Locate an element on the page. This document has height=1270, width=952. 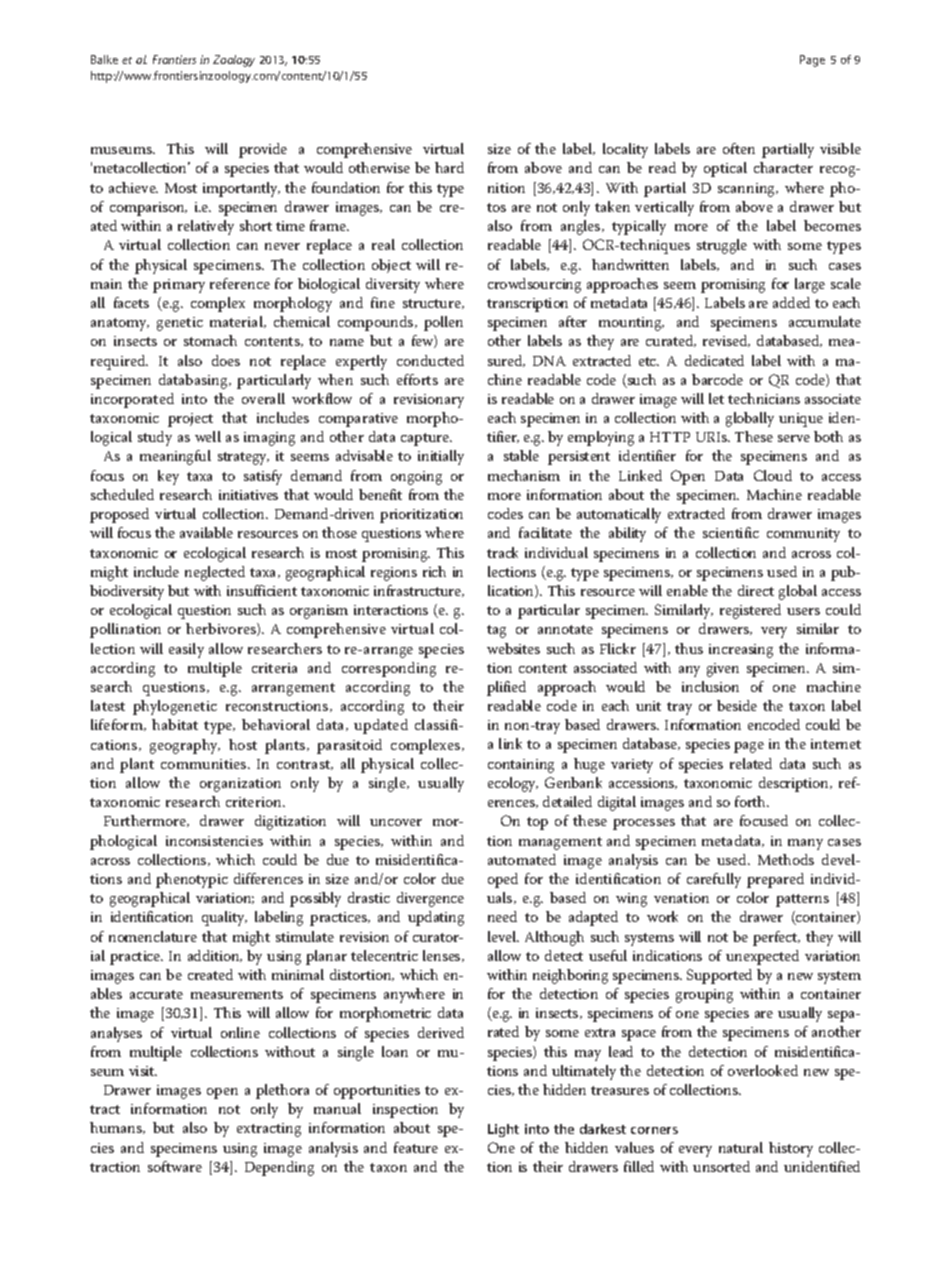
importantly is located at coordinates (241, 189).
